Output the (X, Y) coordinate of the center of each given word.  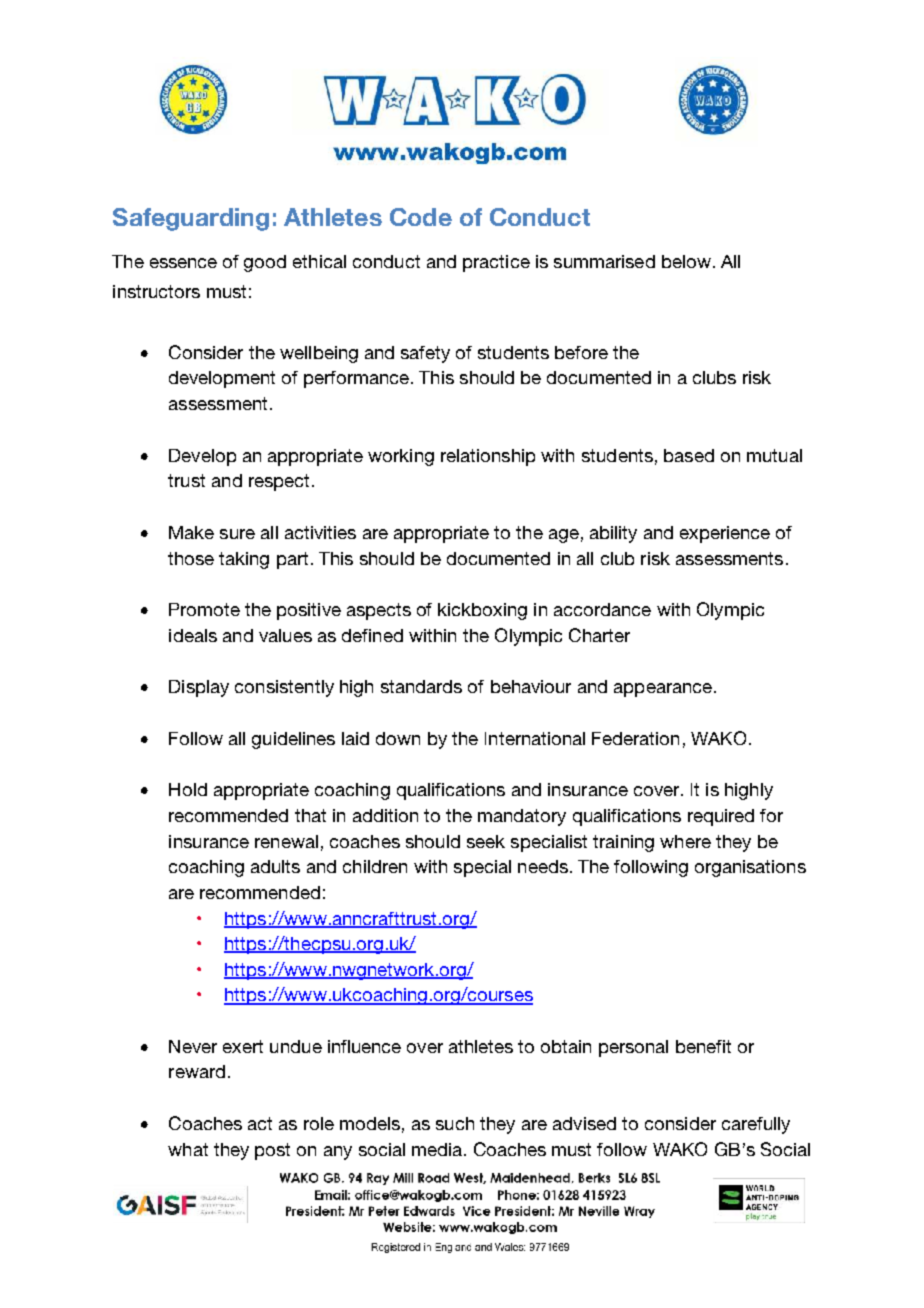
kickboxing (482, 611)
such (455, 1123)
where (685, 841)
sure (237, 534)
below (686, 261)
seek (486, 841)
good (265, 263)
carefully (756, 1125)
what (188, 1149)
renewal (286, 841)
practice (496, 263)
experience (725, 534)
